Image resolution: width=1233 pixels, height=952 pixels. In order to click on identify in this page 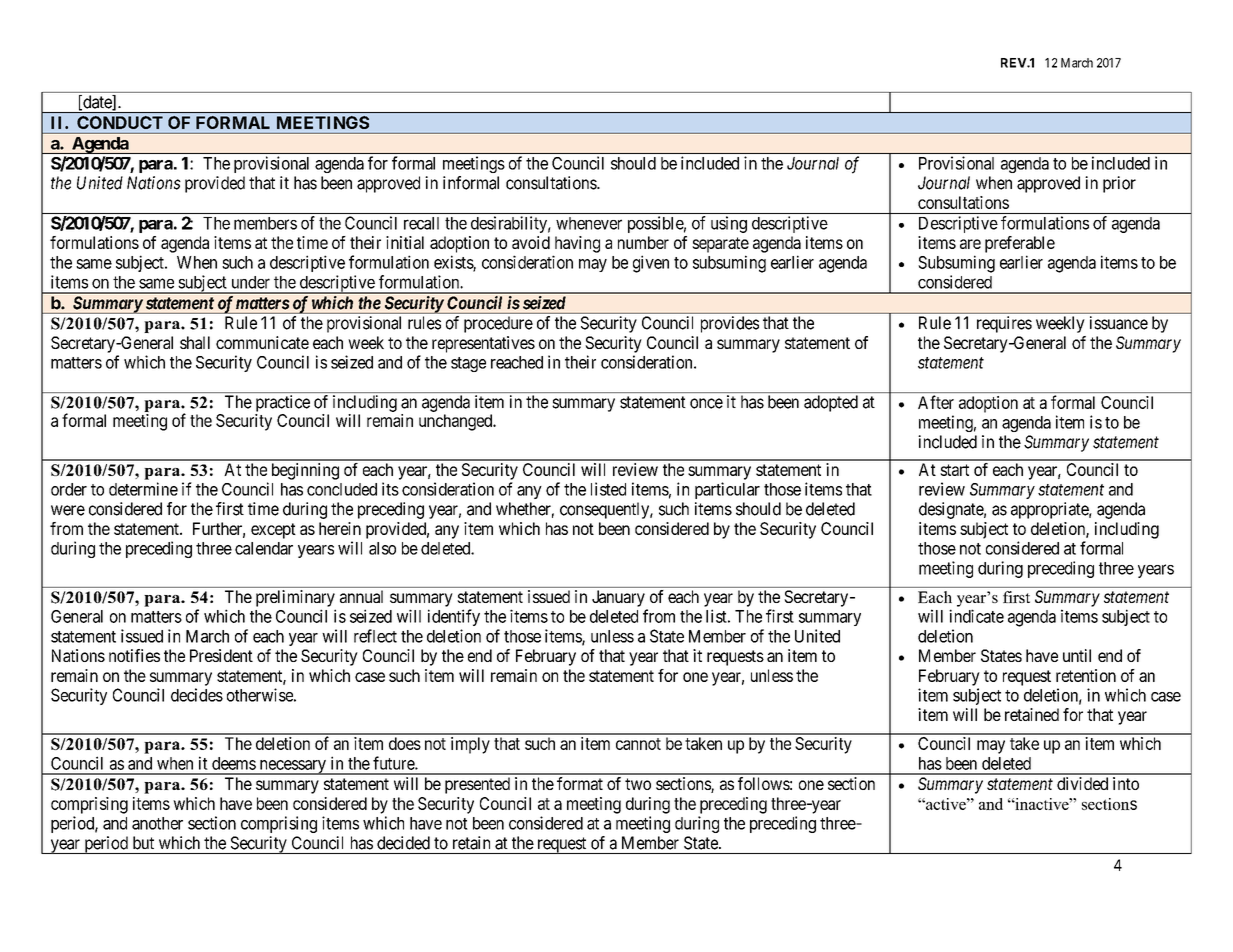, I will do `click(454, 617)`.
